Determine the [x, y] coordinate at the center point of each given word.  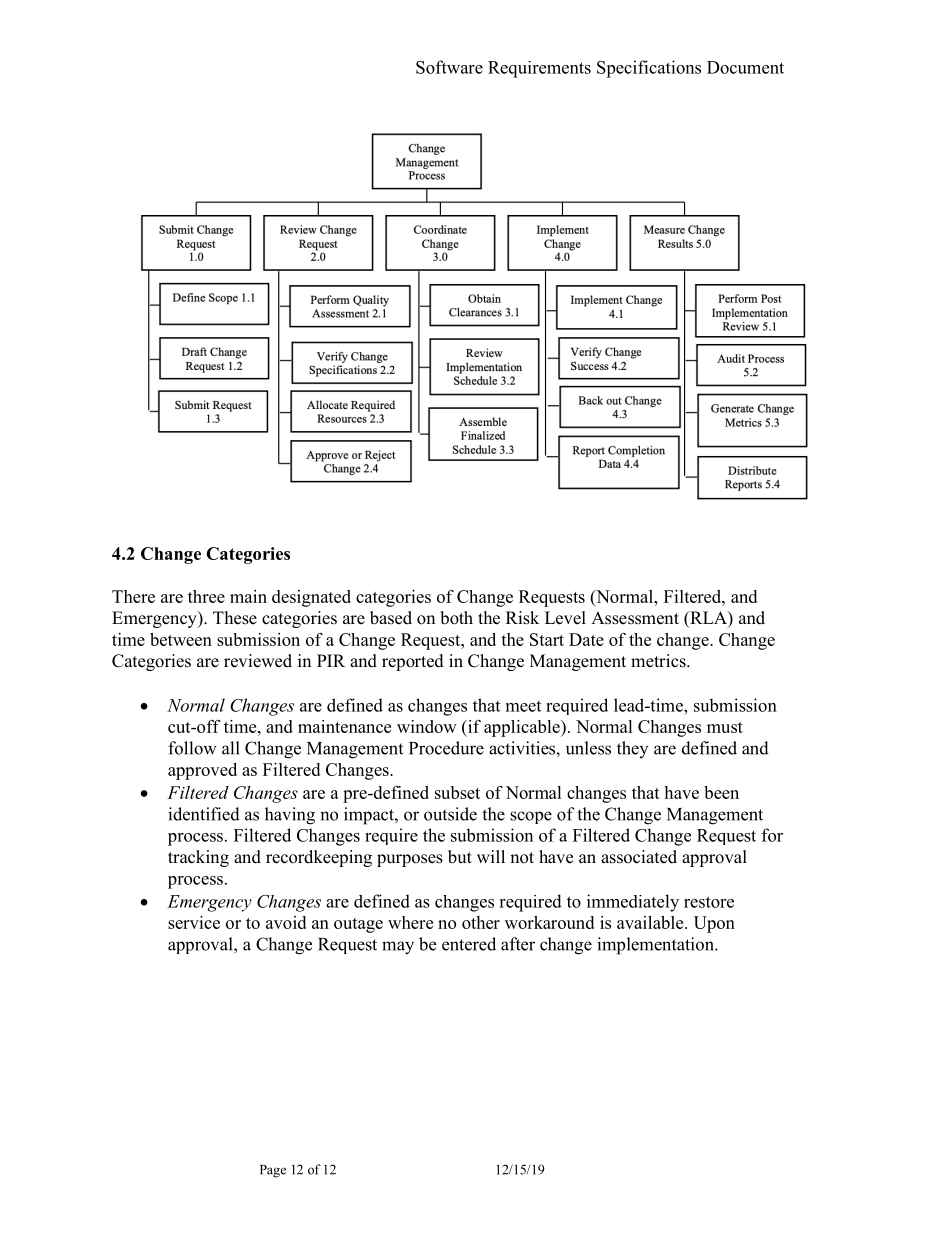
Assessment [635, 618]
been [721, 792]
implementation [656, 946]
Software [449, 67]
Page [273, 1171]
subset [457, 792]
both [456, 618]
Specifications [649, 69]
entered [469, 944]
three [206, 596]
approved [202, 771]
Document [745, 67]
